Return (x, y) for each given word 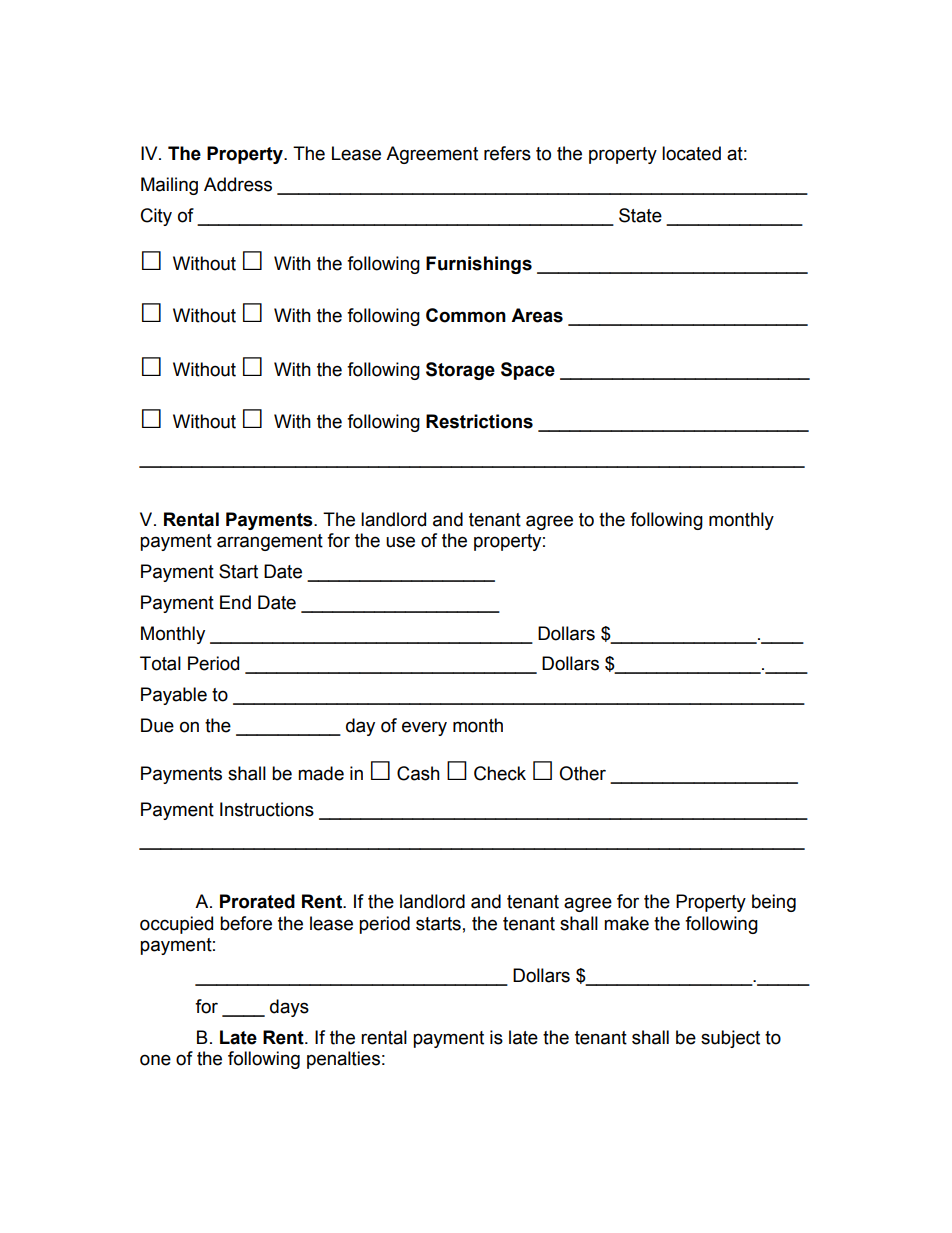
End (235, 602)
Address (238, 184)
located (691, 153)
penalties (343, 1060)
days (289, 1008)
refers (507, 153)
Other (582, 773)
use (400, 542)
